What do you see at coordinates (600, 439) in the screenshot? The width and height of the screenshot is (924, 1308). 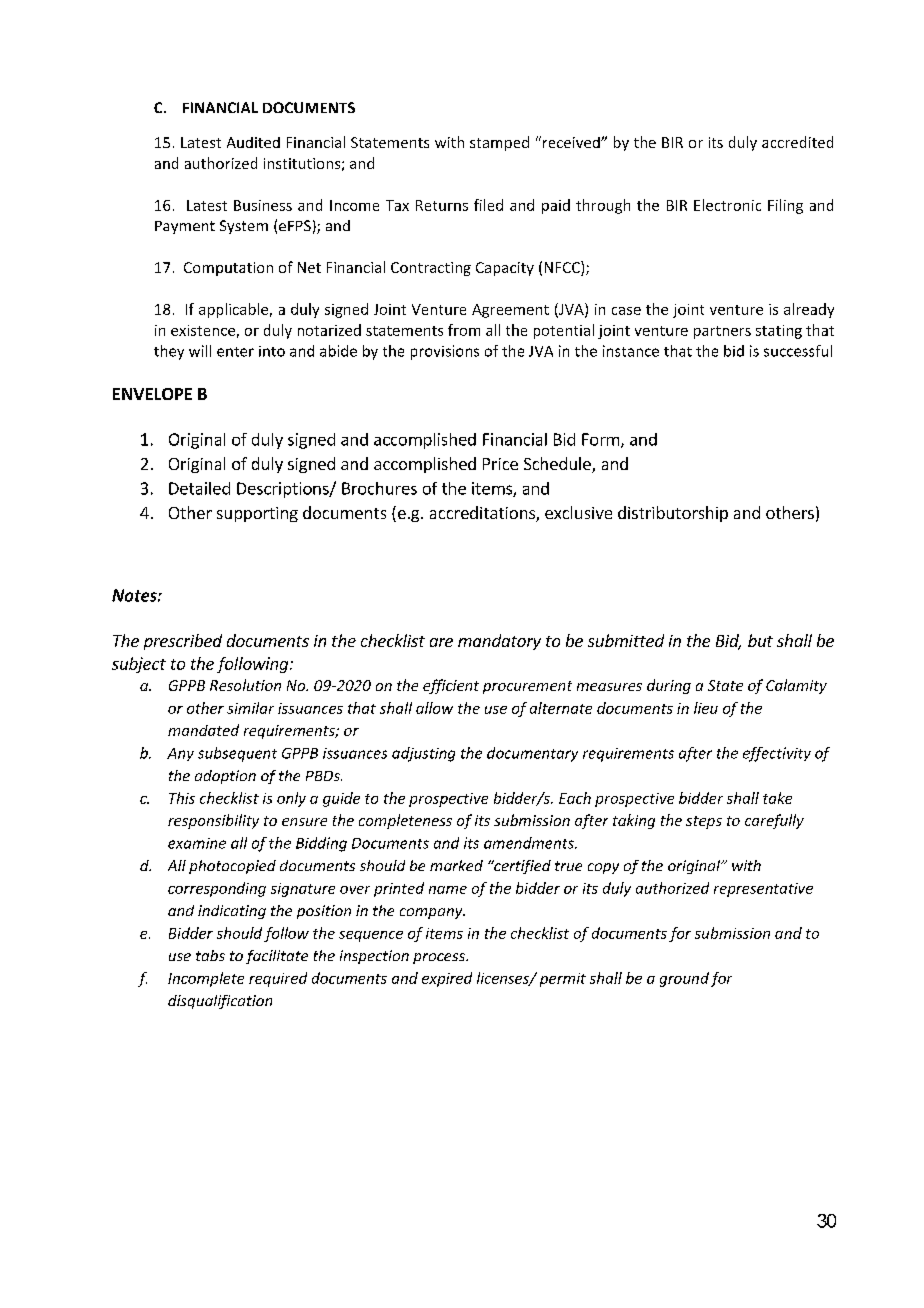 I see `Form` at bounding box center [600, 439].
